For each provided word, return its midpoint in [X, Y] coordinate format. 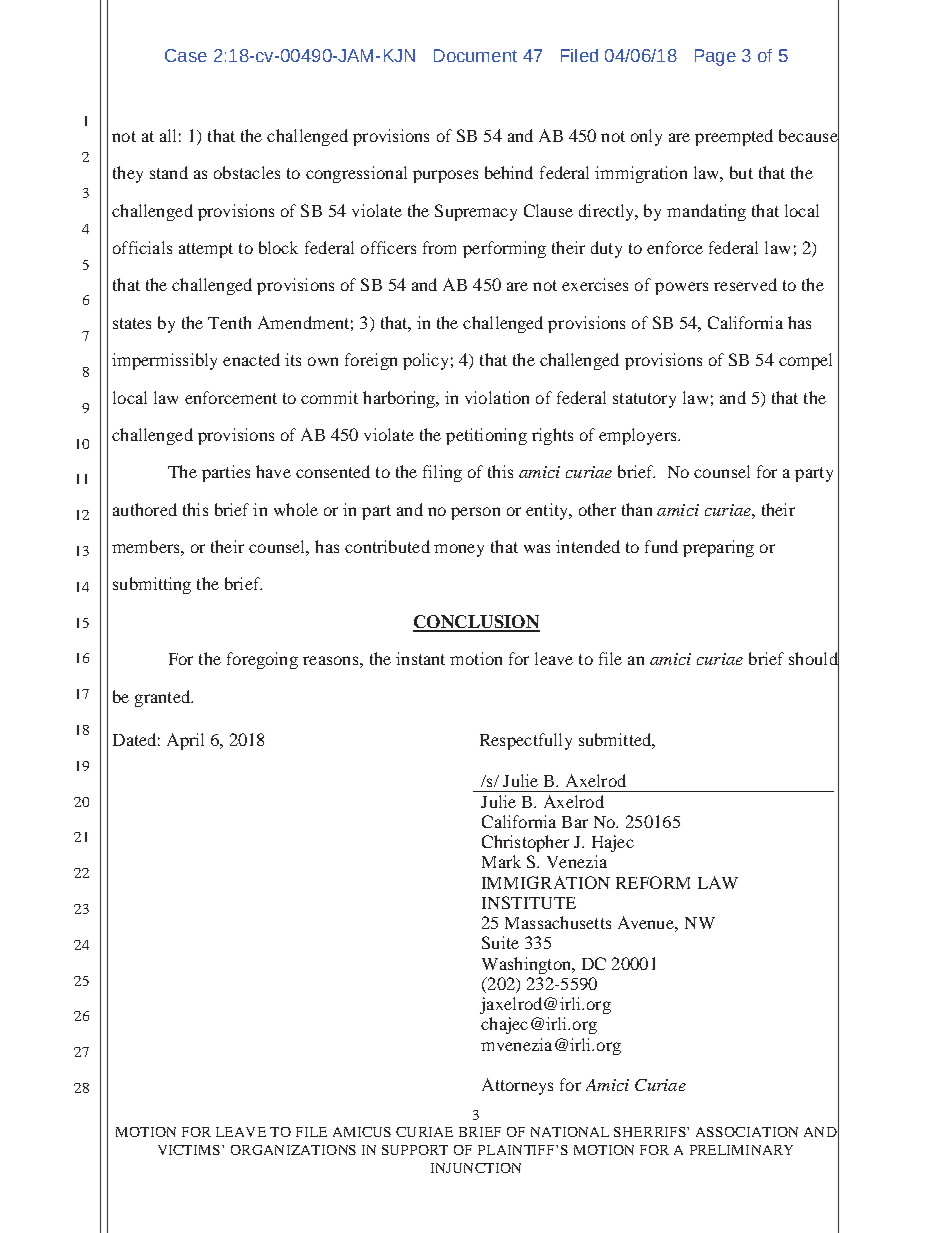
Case [186, 55]
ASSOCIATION [747, 1132]
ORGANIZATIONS [293, 1150]
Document [475, 55]
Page [715, 57]
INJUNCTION [476, 1168]
